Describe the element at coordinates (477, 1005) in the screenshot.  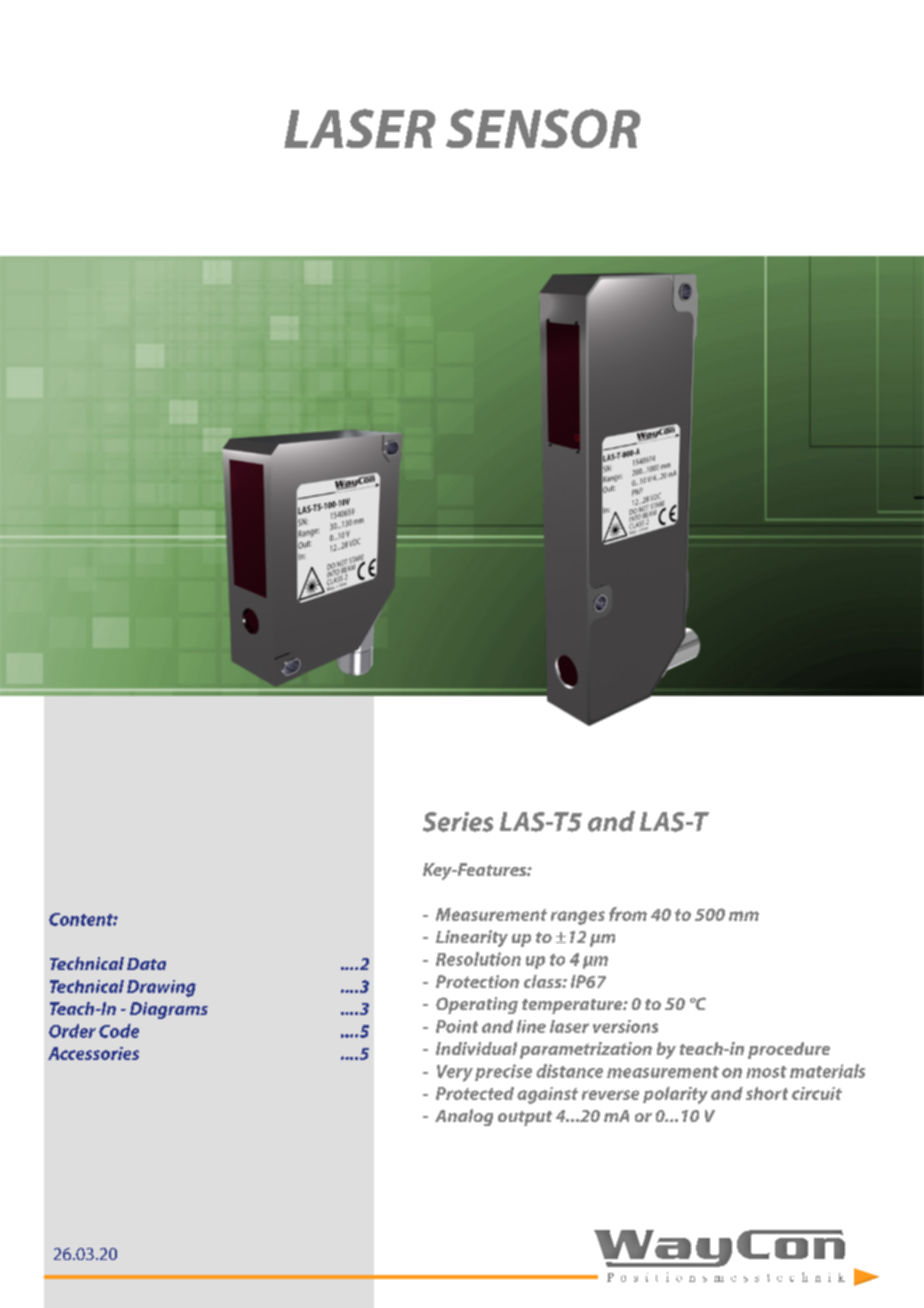
I see `Operating` at that location.
